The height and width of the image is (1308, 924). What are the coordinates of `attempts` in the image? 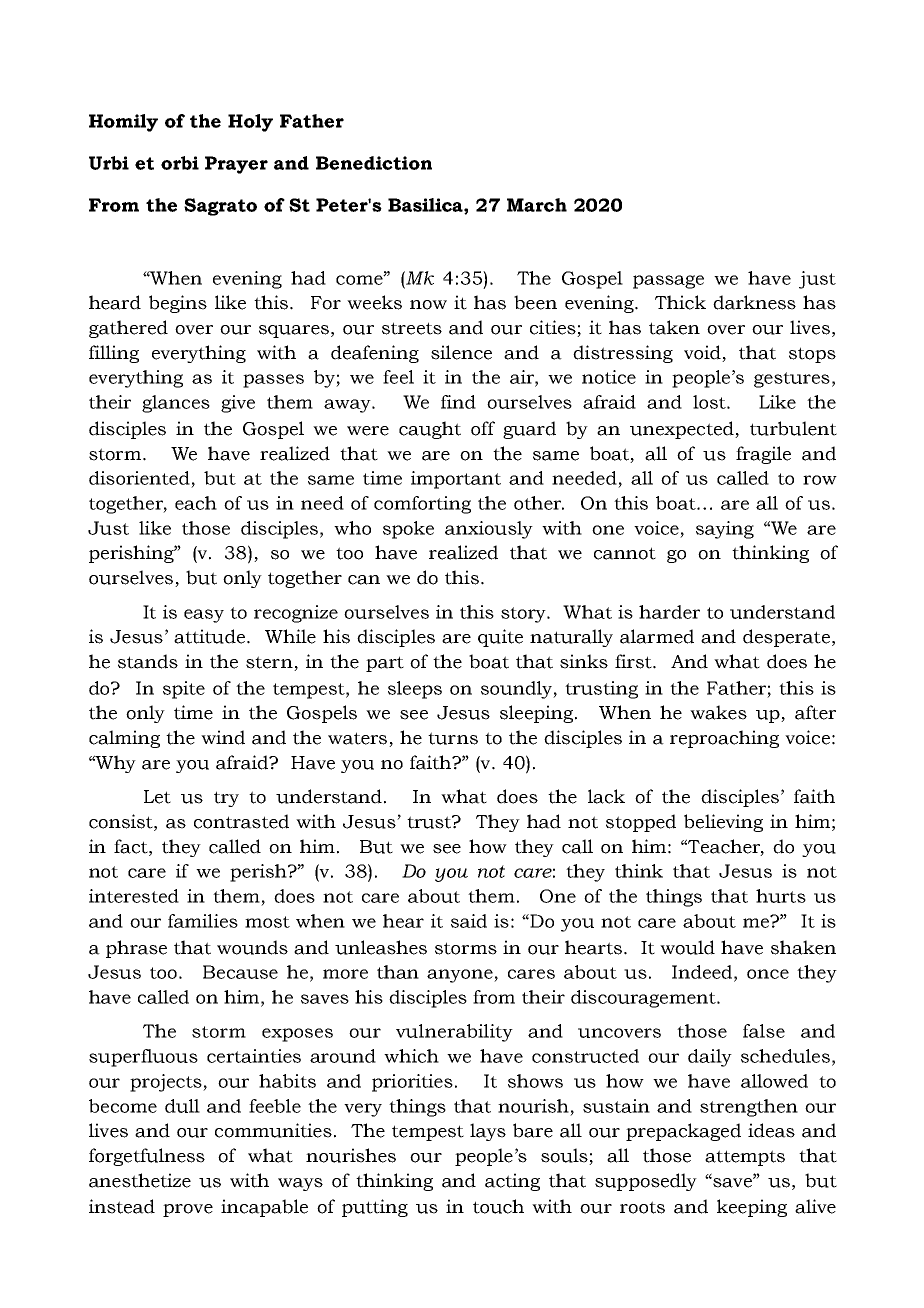 It's located at (745, 1158).
